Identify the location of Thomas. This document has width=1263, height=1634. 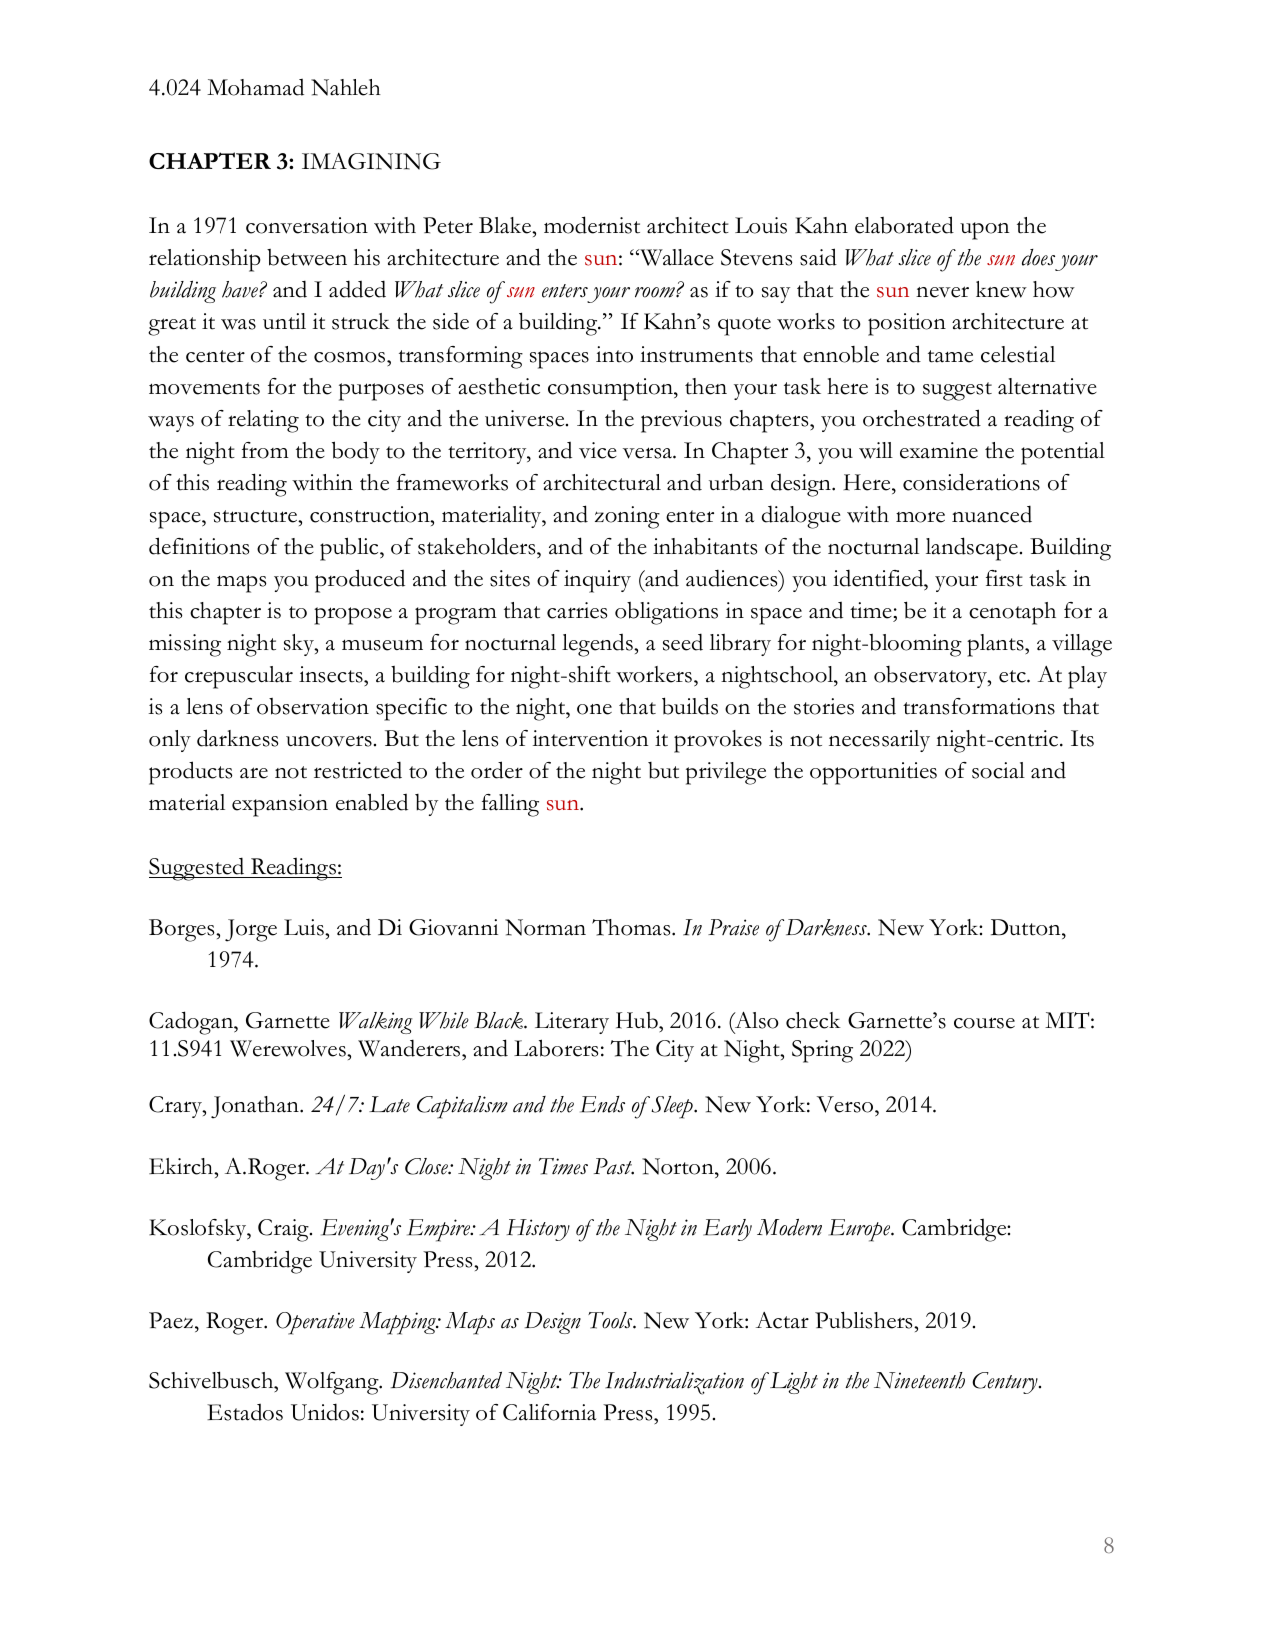
(632, 927).
